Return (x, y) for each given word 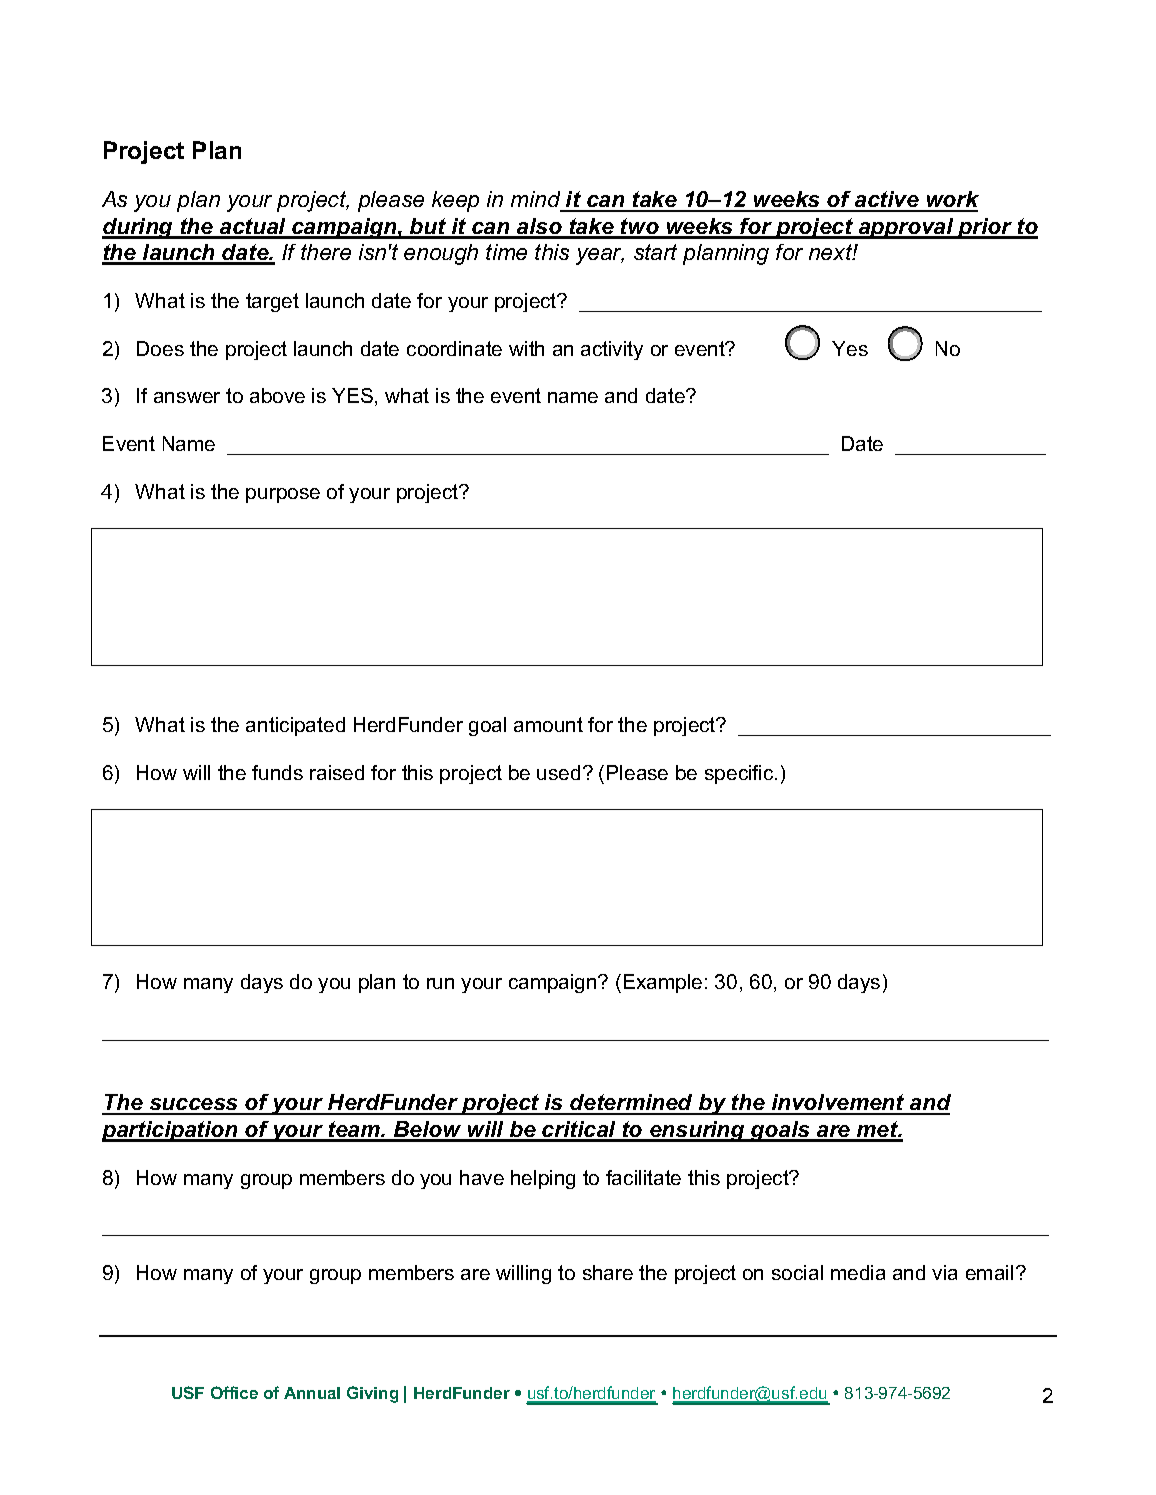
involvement (838, 1104)
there (326, 252)
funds (277, 772)
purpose (283, 495)
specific (740, 774)
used (558, 772)
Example (663, 983)
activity (612, 350)
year (600, 256)
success (194, 1106)
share (608, 1272)
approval (906, 228)
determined (631, 1104)
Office (234, 1392)
